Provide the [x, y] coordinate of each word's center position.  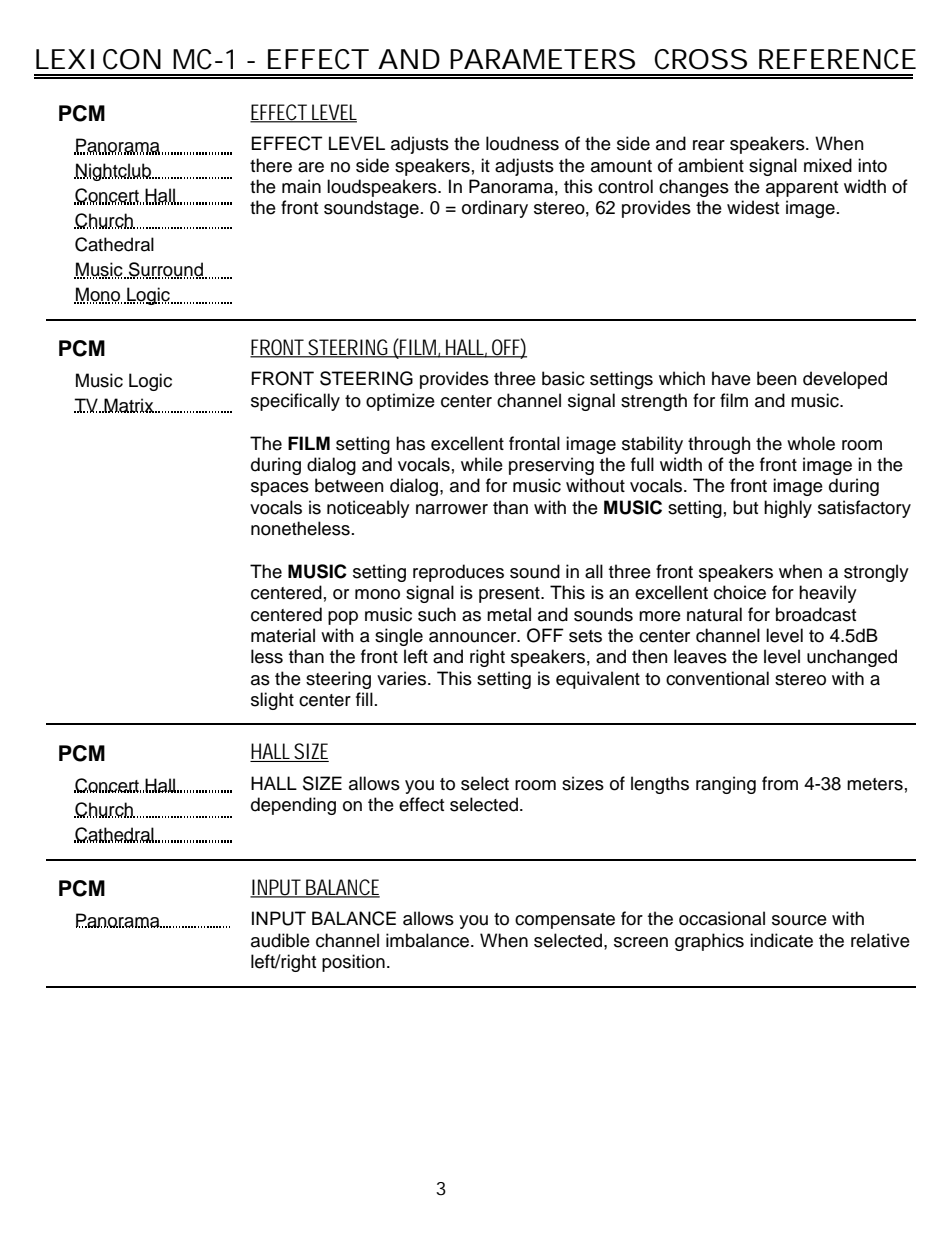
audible [280, 940]
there [271, 165]
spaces [280, 489]
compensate [565, 921]
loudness [522, 143]
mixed [828, 165]
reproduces [458, 573]
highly [788, 509]
